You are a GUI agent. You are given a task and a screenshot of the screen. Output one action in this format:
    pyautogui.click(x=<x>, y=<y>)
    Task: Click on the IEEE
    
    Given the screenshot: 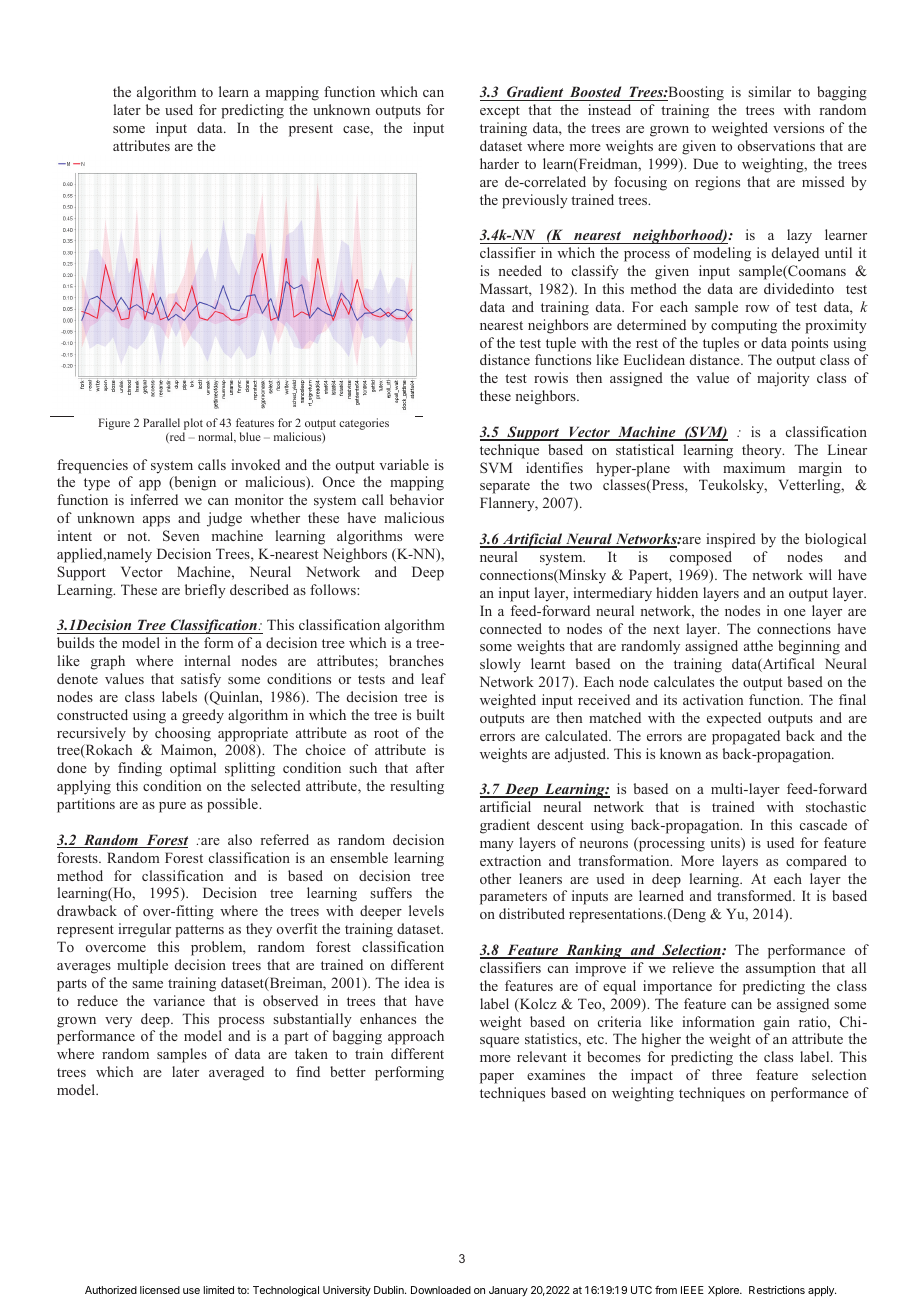 What is the action you would take?
    pyautogui.click(x=692, y=1290)
